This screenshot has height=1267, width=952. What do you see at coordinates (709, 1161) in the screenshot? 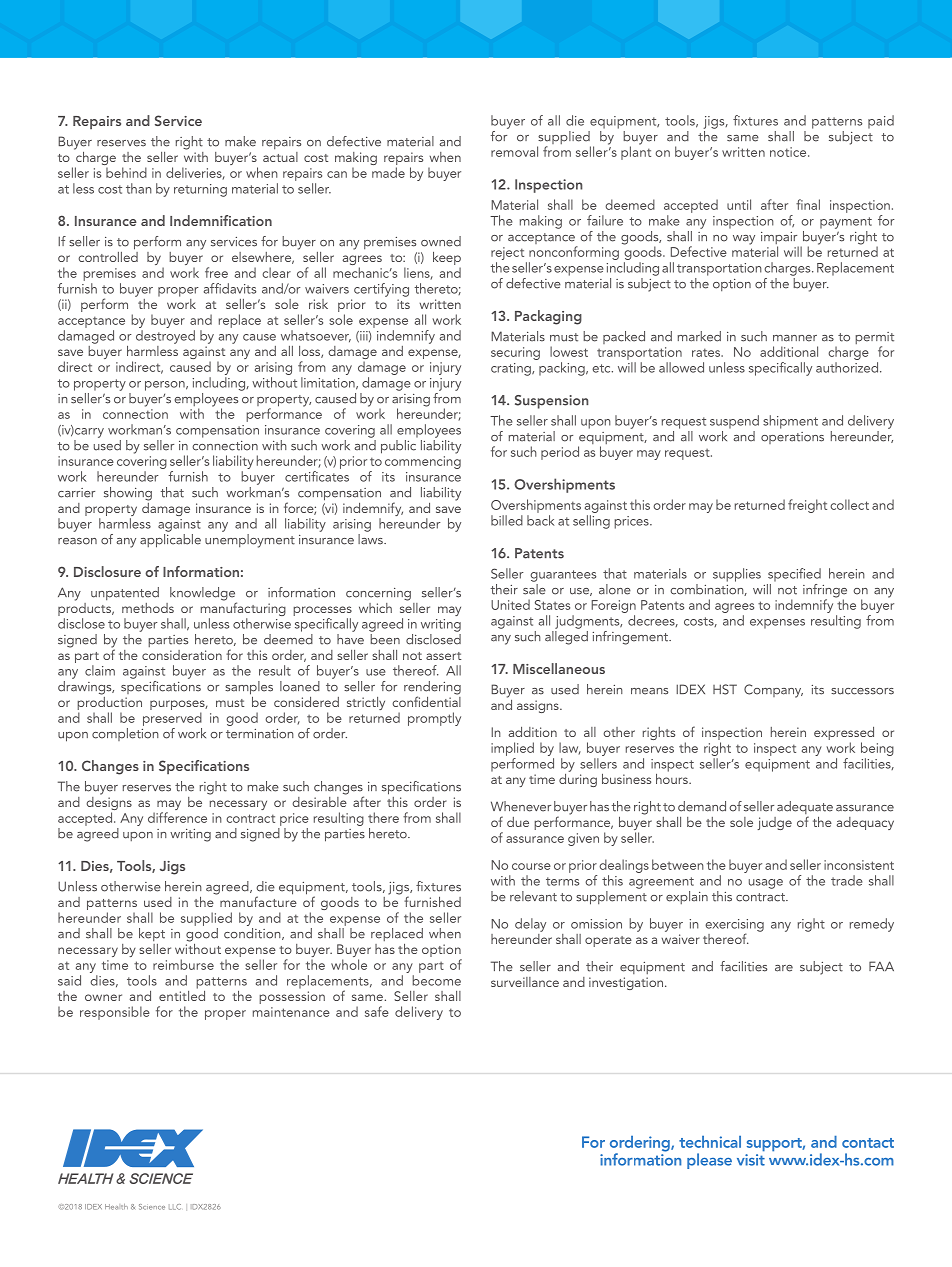
I see `please` at bounding box center [709, 1161].
